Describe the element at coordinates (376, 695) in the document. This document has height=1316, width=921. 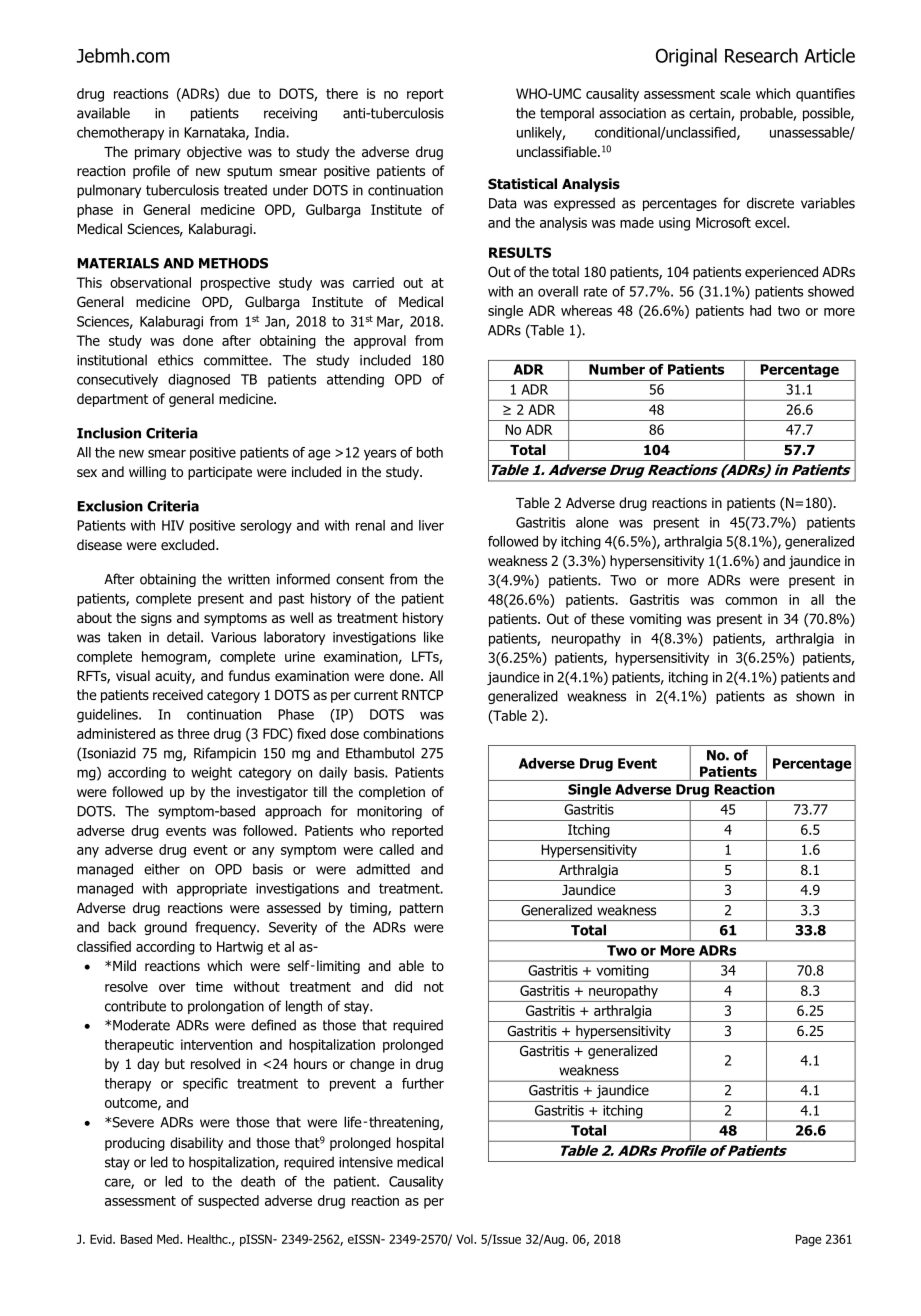
I see `current` at that location.
